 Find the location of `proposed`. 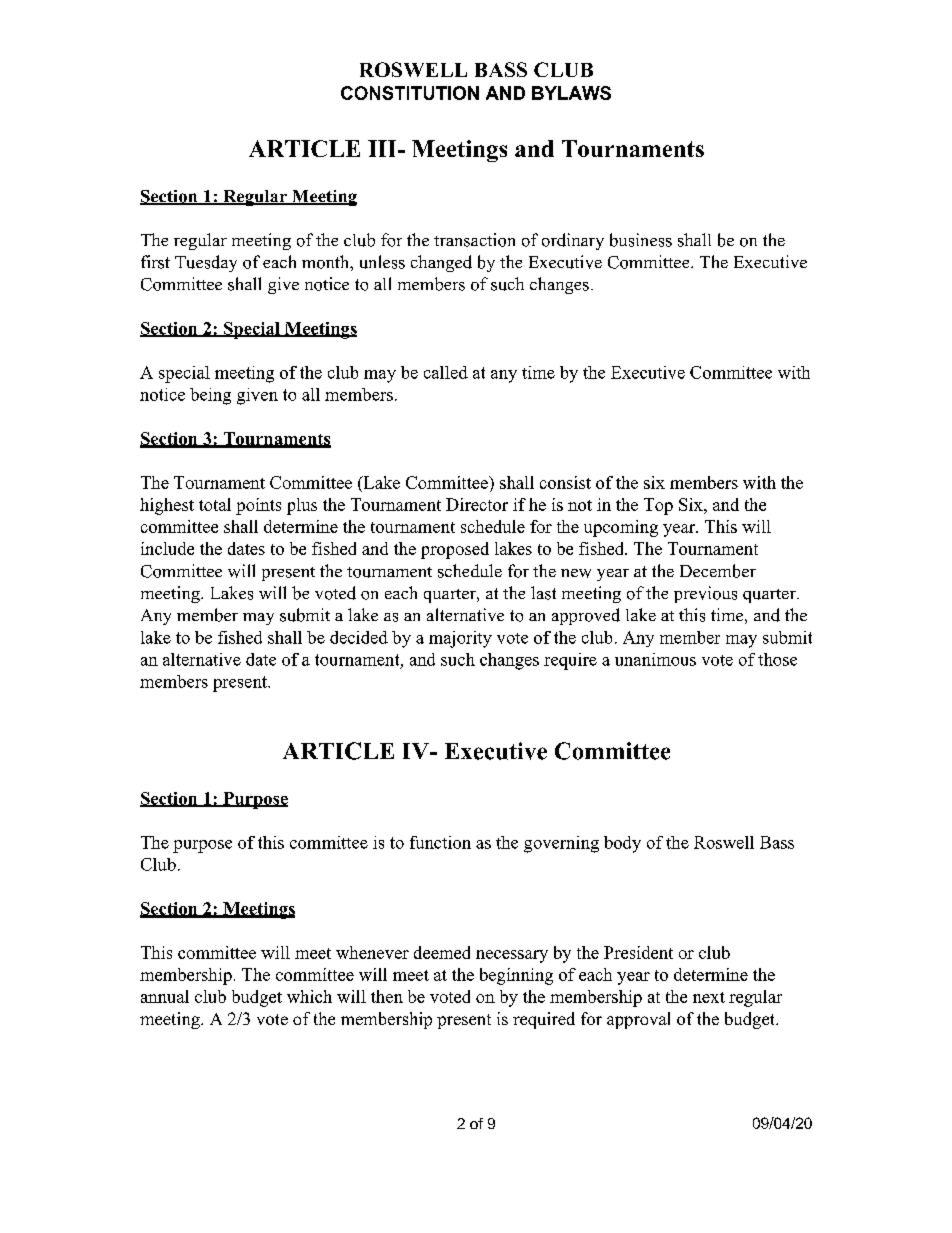

proposed is located at coordinates (455, 550).
